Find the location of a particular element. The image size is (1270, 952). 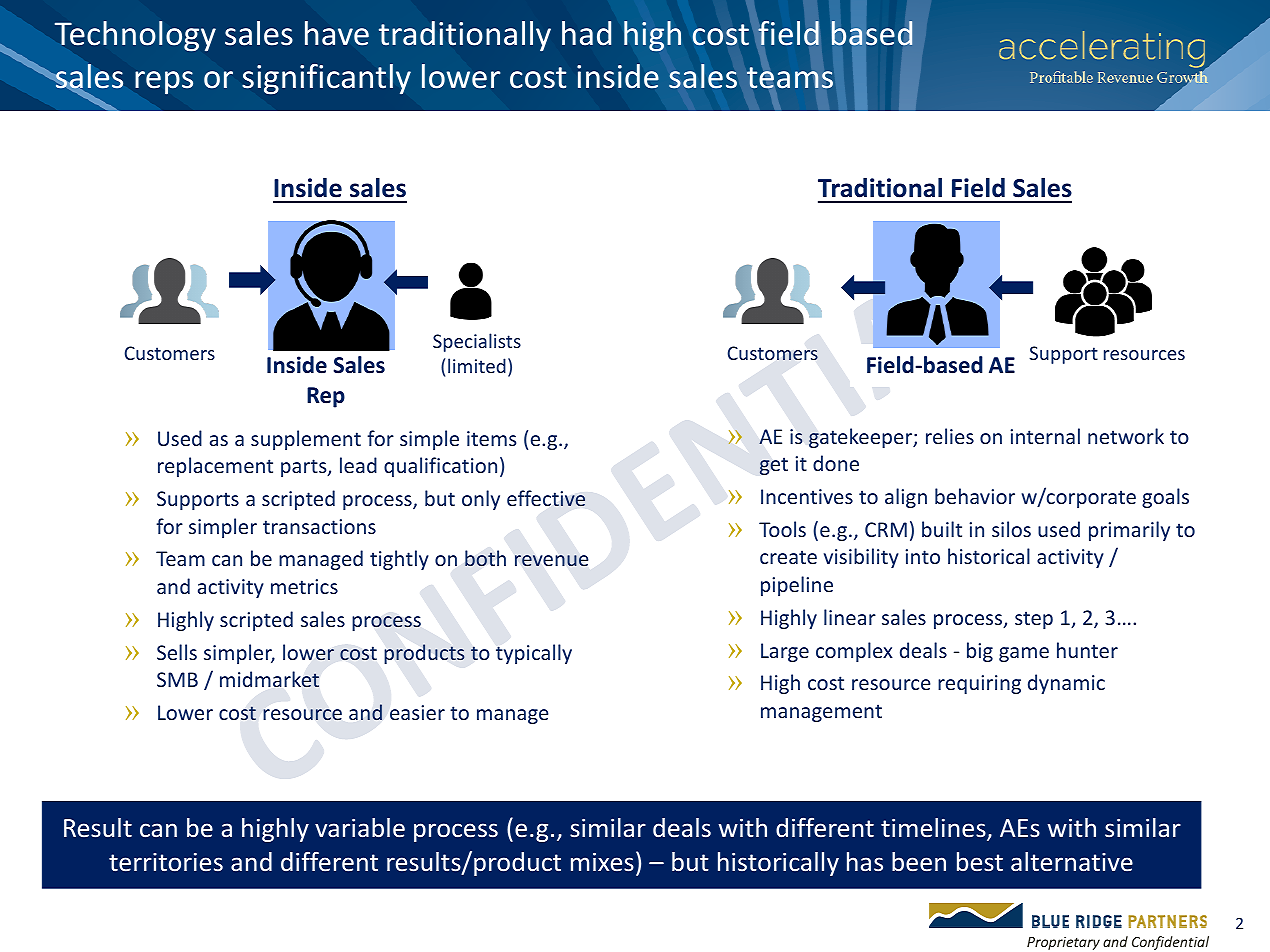

parts is located at coordinates (305, 468).
